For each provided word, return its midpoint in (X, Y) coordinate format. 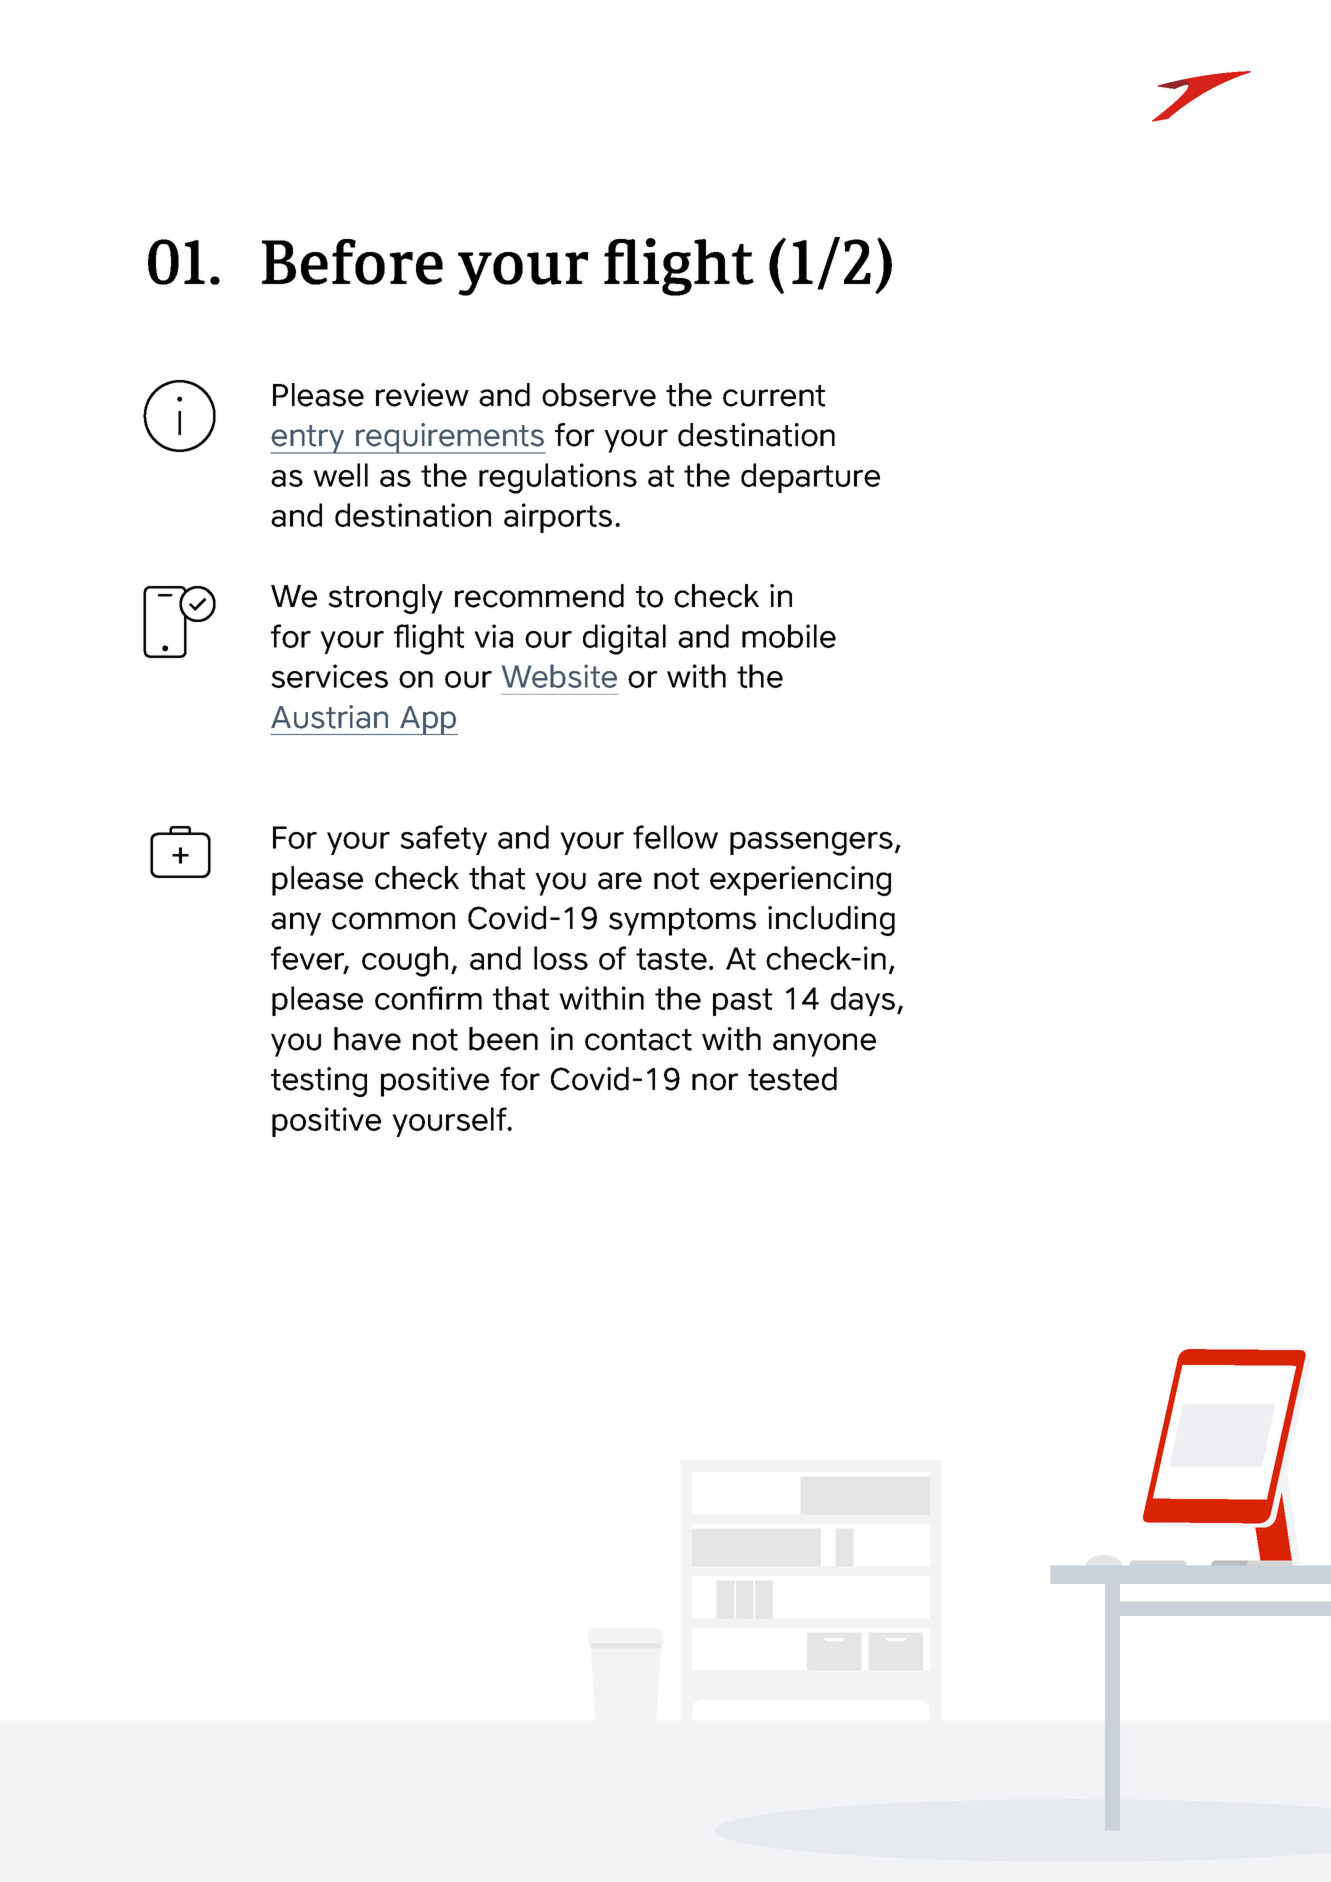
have (367, 1039)
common (393, 921)
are (620, 881)
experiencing (800, 881)
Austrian (329, 717)
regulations (558, 478)
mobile (789, 636)
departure (810, 478)
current (774, 396)
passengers (811, 844)
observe (599, 395)
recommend (539, 596)
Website (559, 676)
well (340, 475)
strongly (385, 599)
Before (352, 262)
